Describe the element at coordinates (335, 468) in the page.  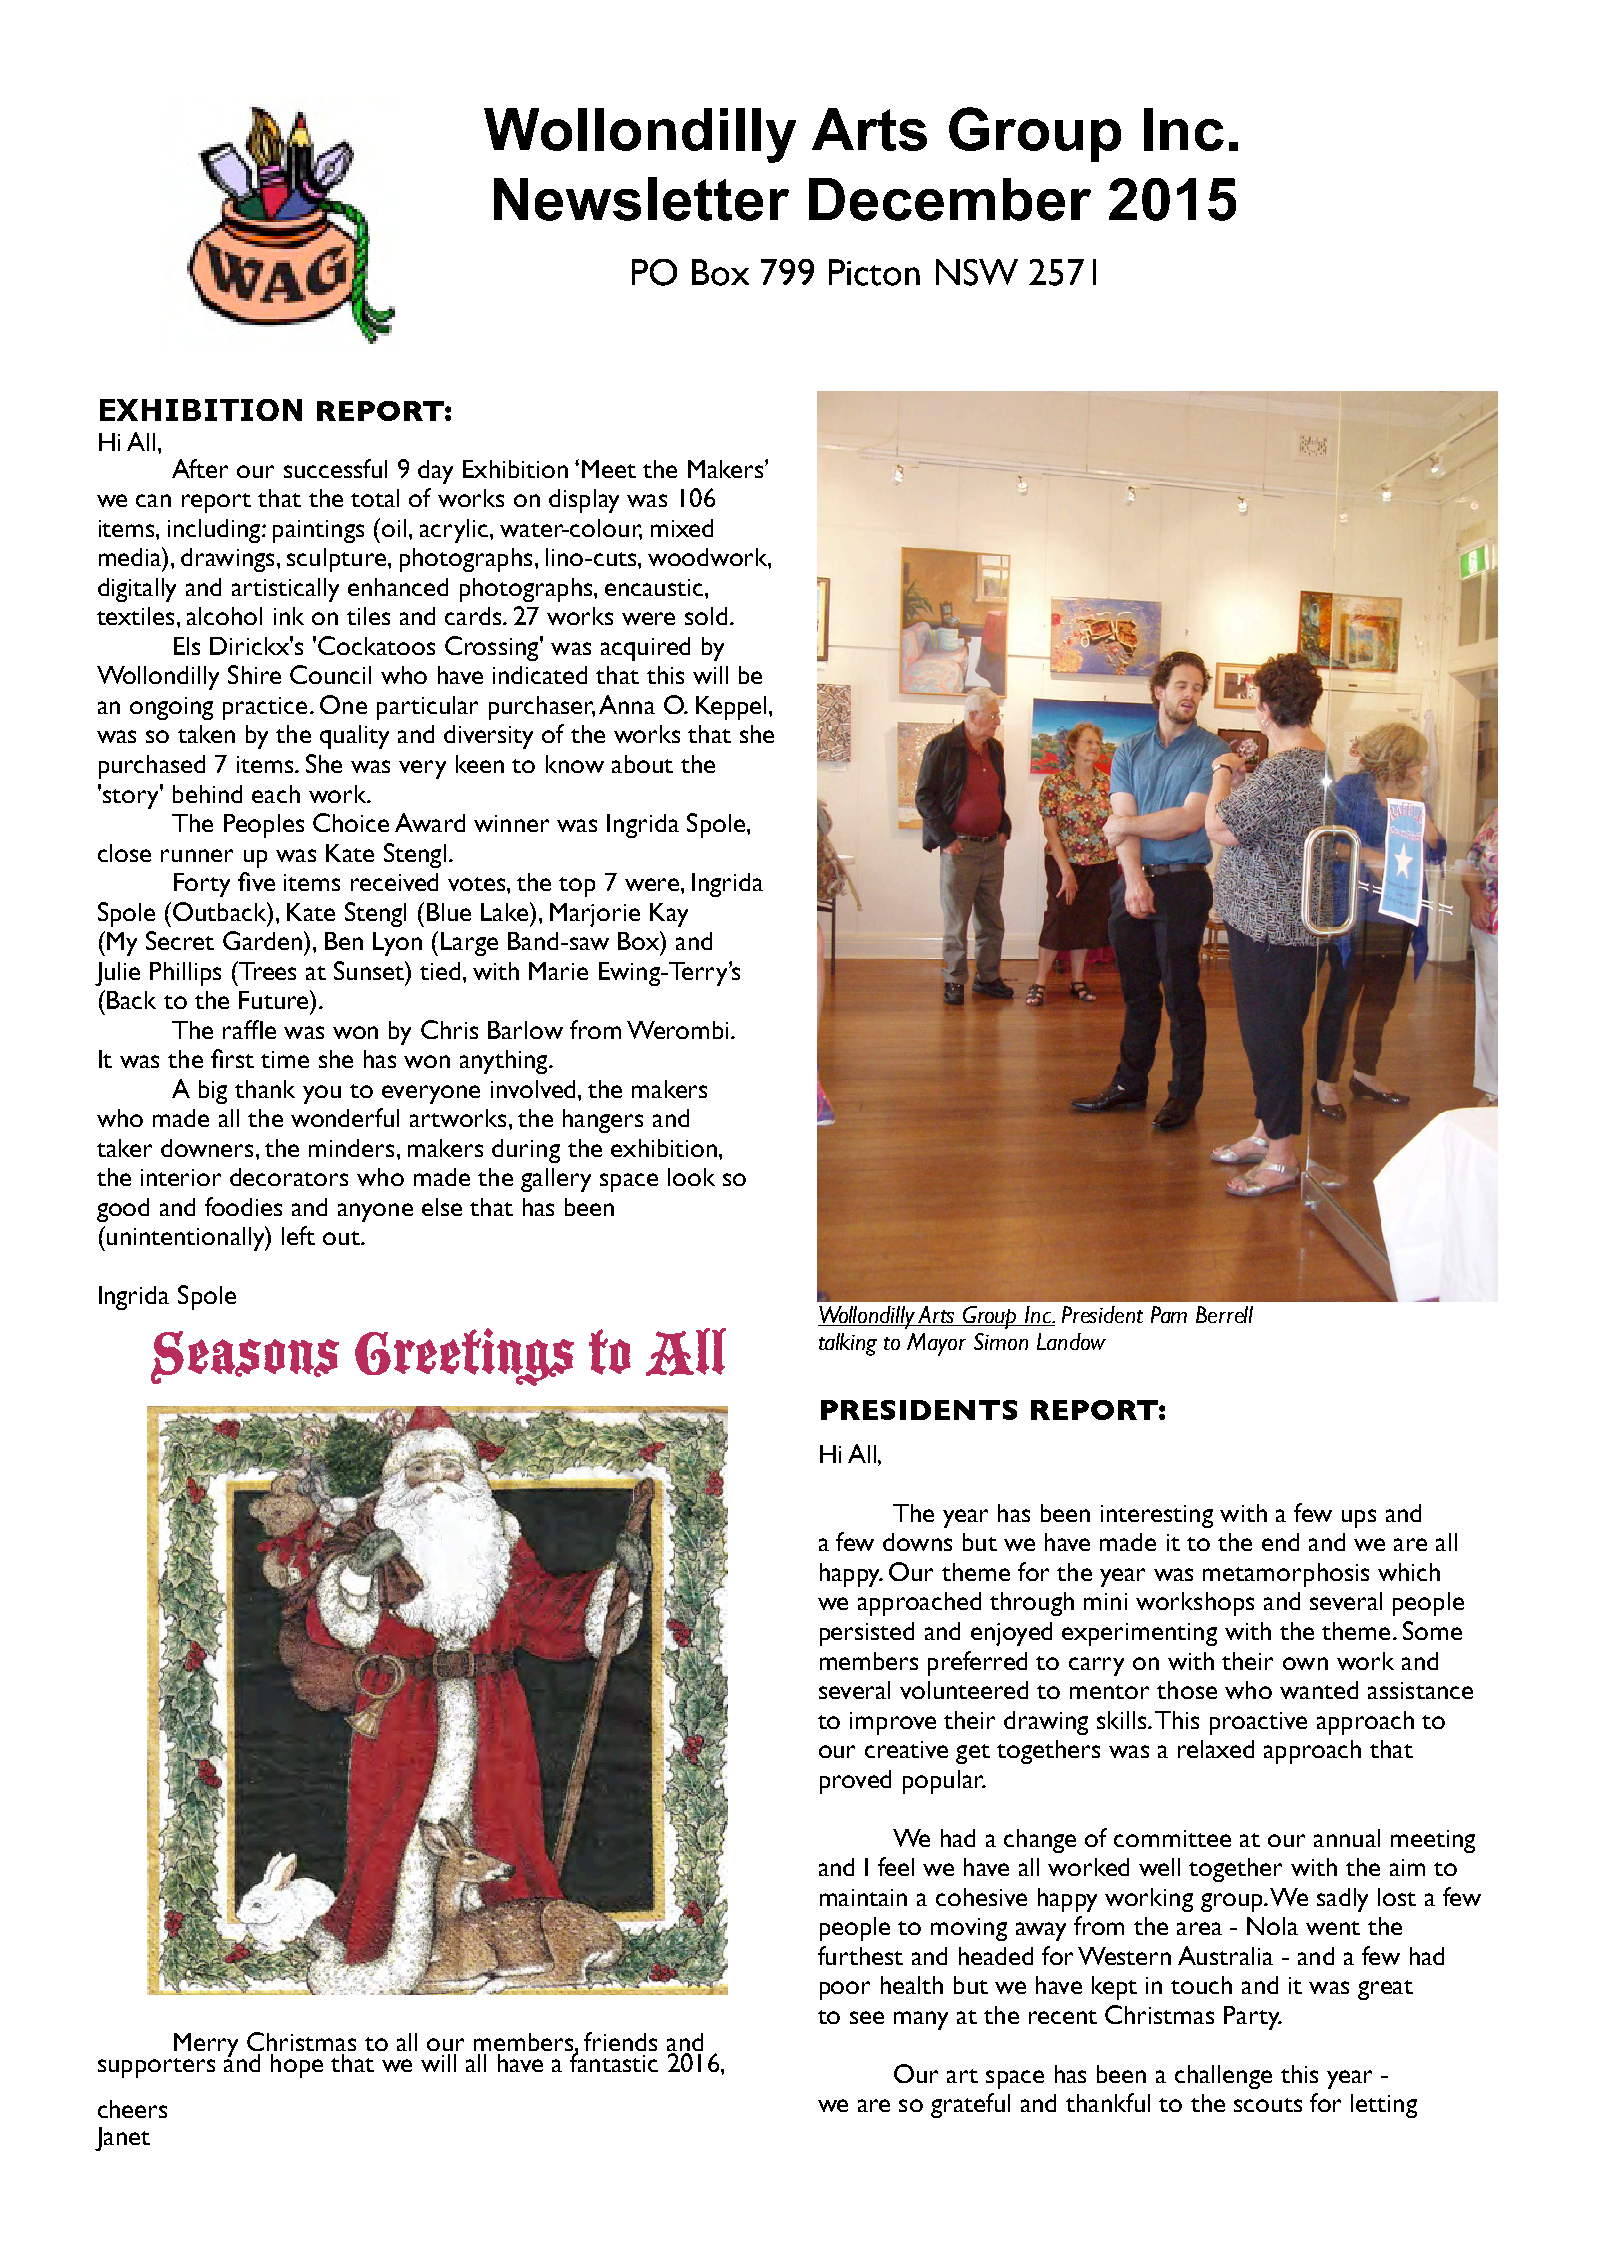
I see `successful` at that location.
